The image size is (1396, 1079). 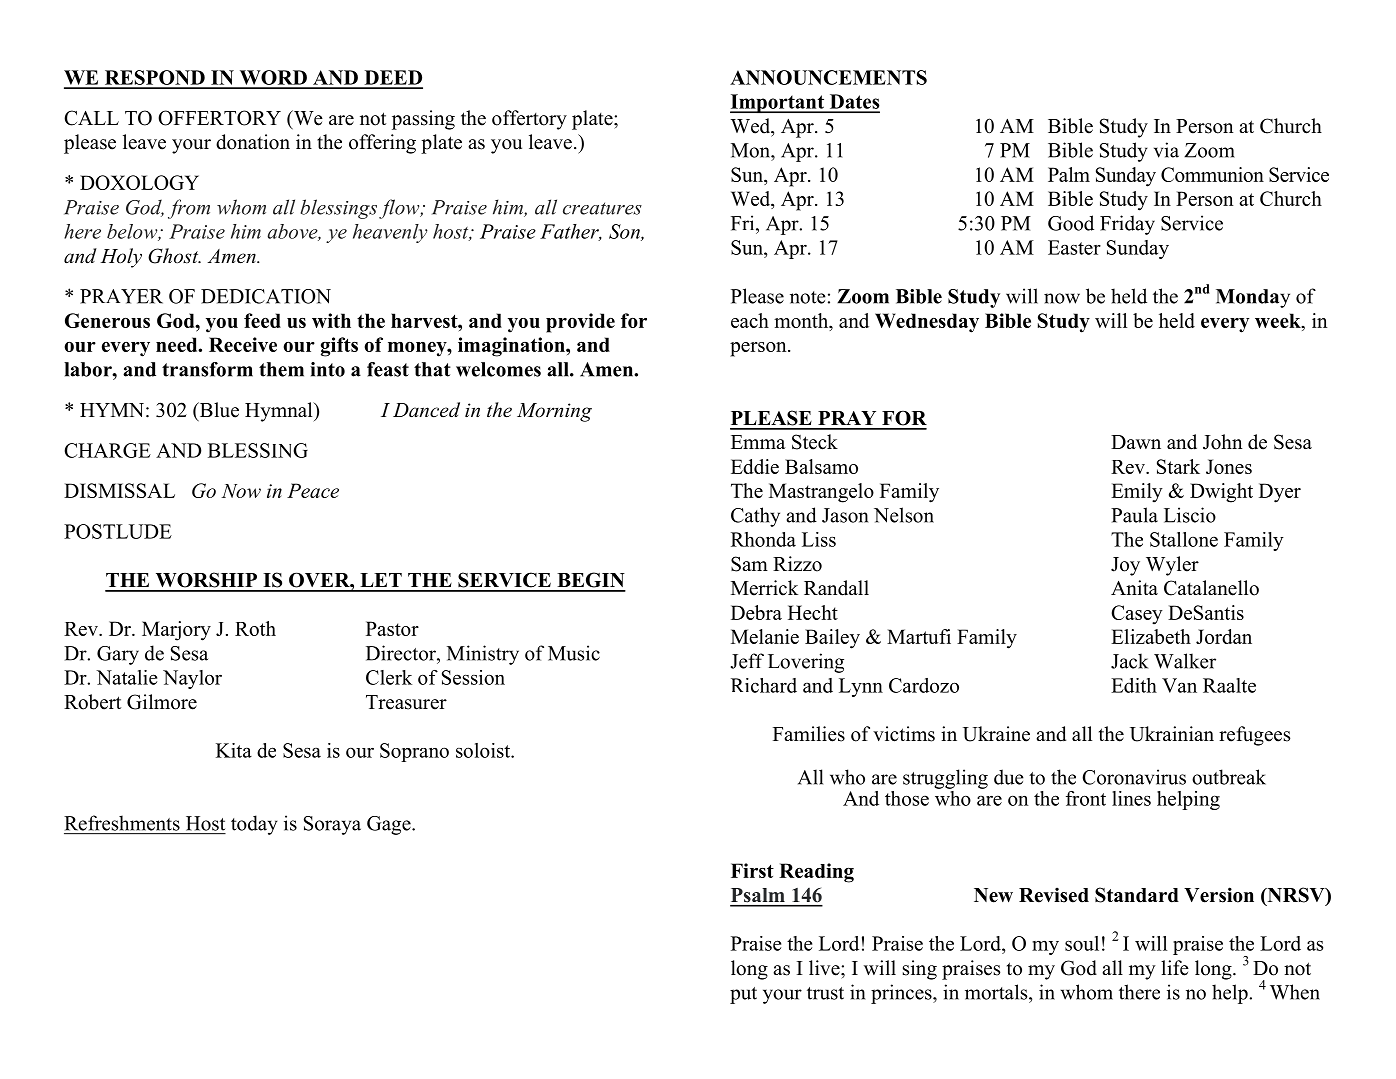 I want to click on today, so click(x=254, y=825).
